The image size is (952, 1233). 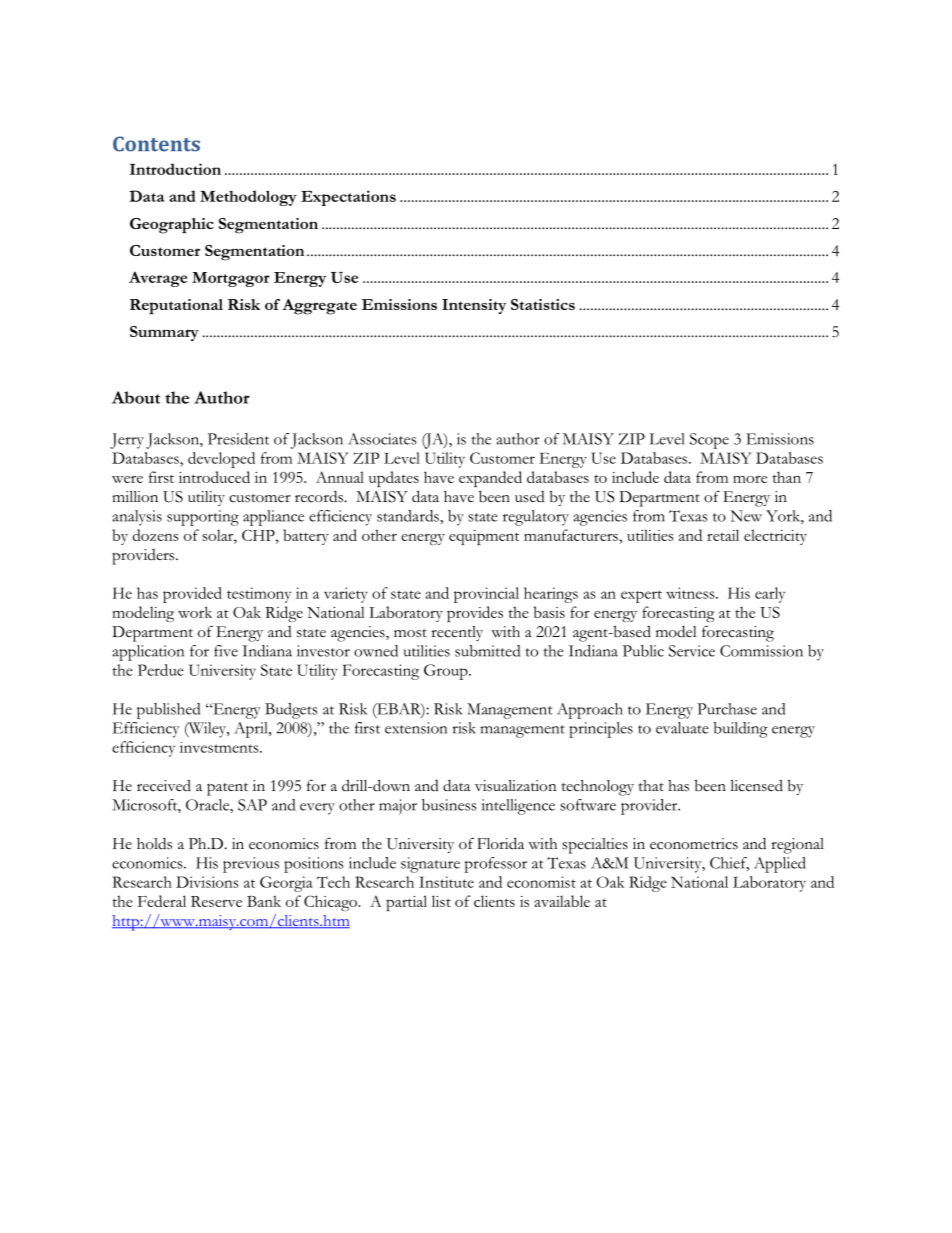 What do you see at coordinates (457, 633) in the page?
I see `recently` at bounding box center [457, 633].
